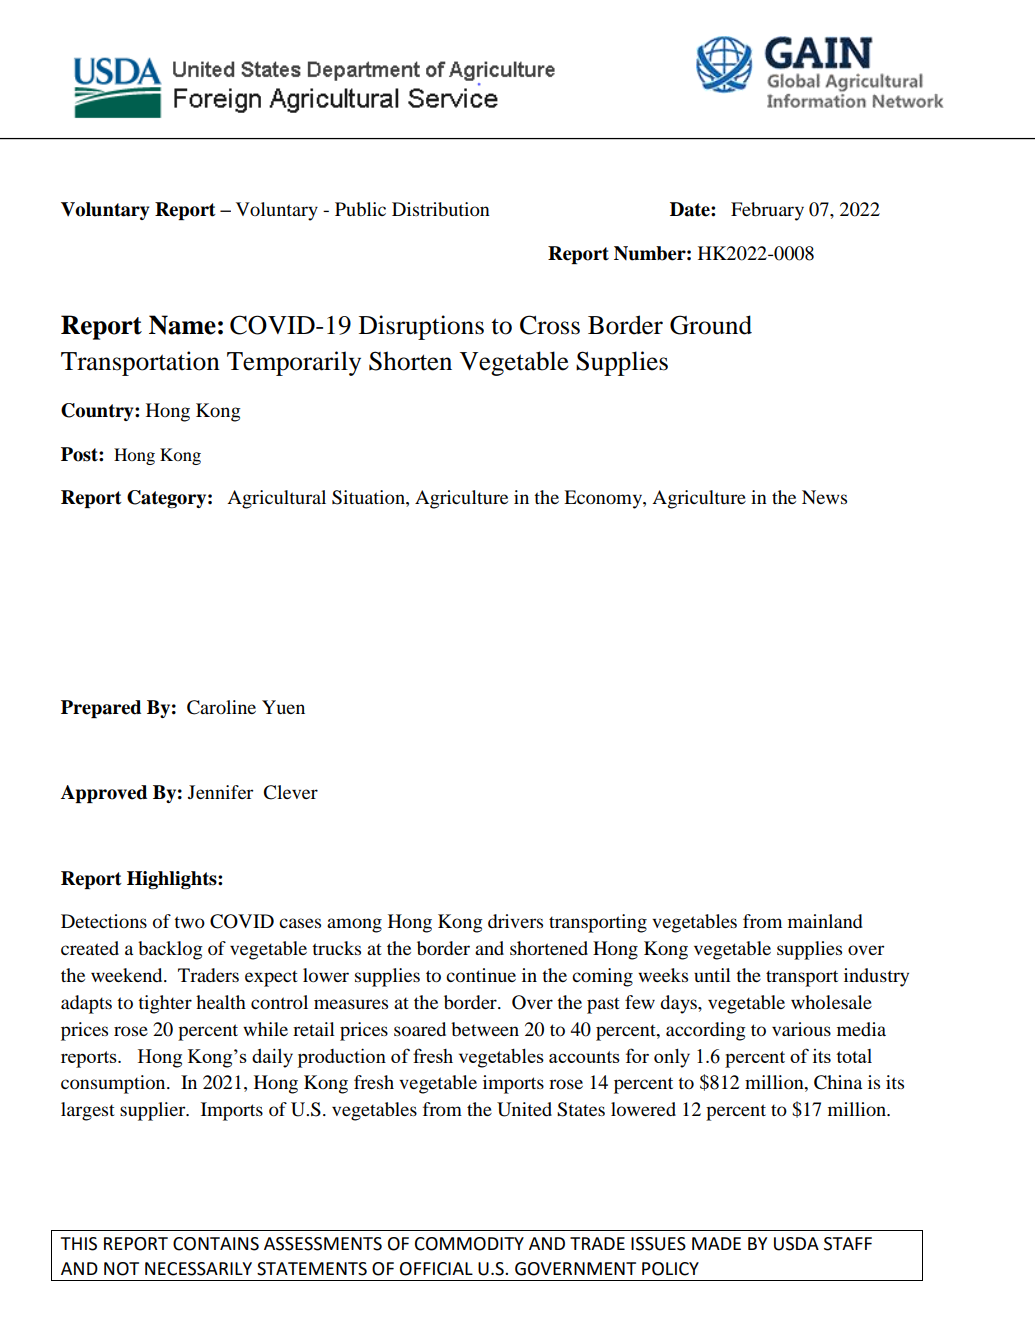  Describe the element at coordinates (221, 707) in the screenshot. I see `Caroline` at that location.
